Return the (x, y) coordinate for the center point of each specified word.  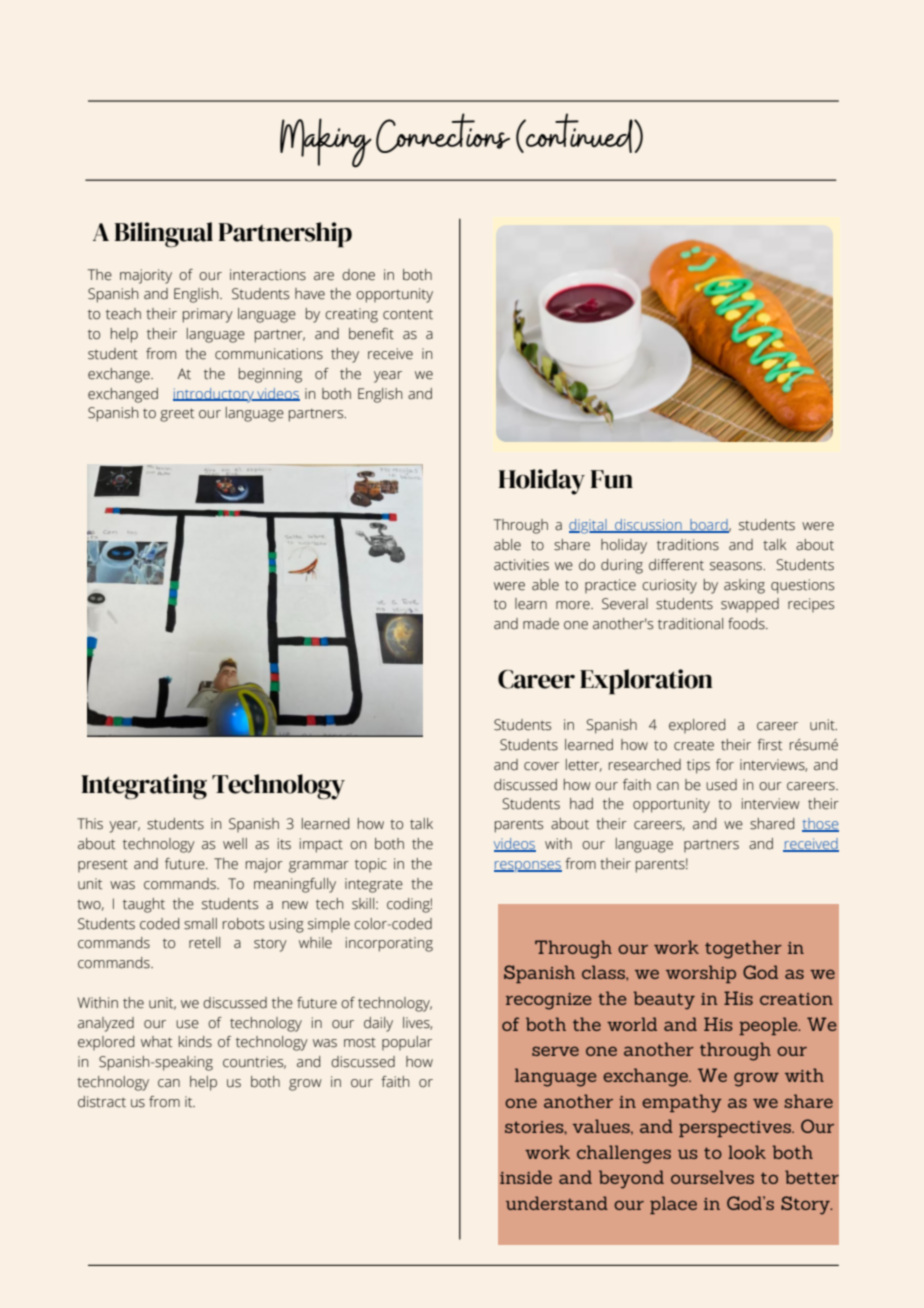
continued (579, 133)
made (541, 624)
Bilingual (164, 235)
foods (747, 624)
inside (526, 1177)
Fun (612, 479)
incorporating (389, 944)
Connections (443, 133)
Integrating (144, 787)
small (200, 924)
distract (102, 1102)
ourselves (712, 1177)
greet (177, 415)
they (345, 355)
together (743, 949)
